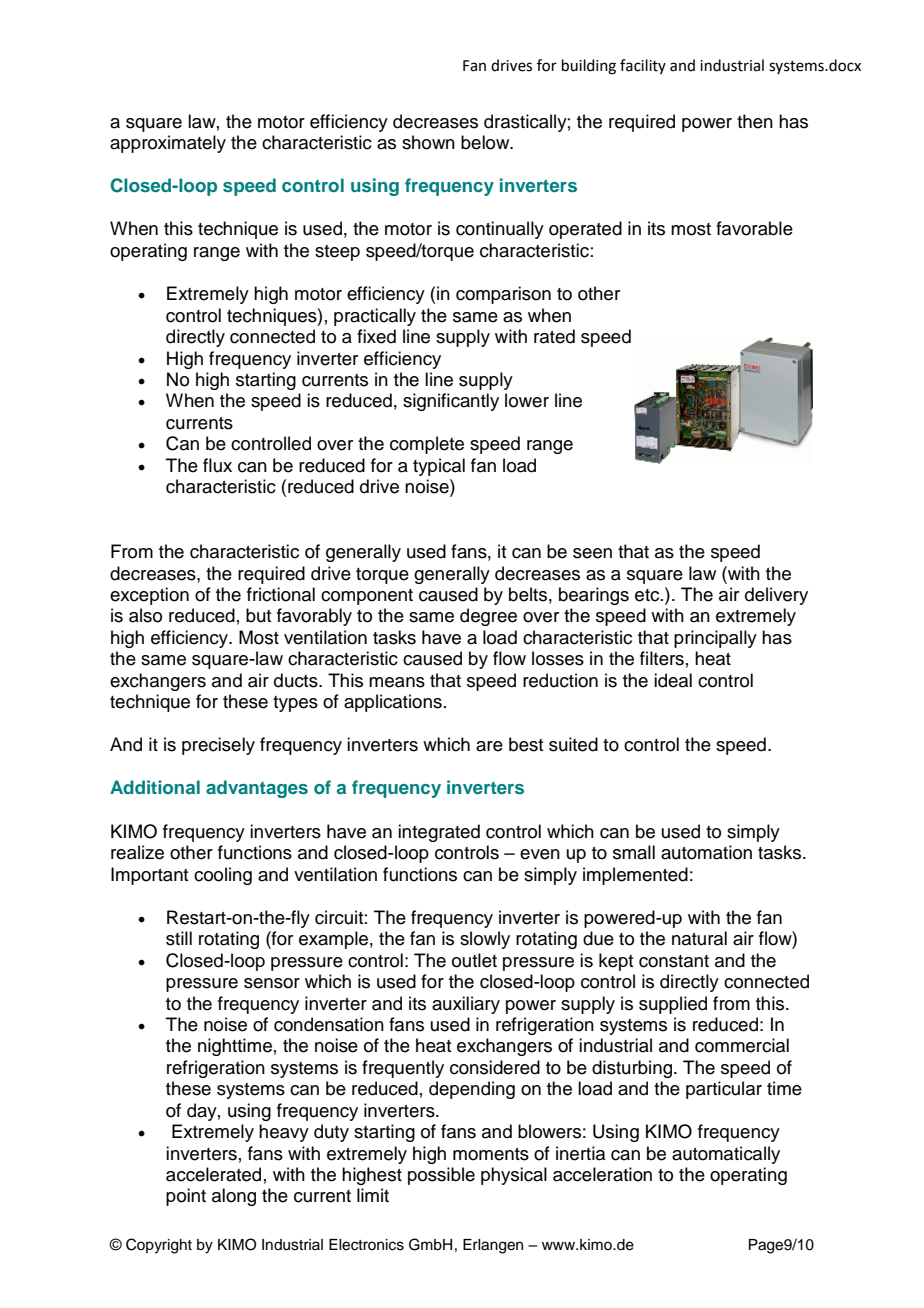 This screenshot has width=924, height=1308. Describe the element at coordinates (217, 465) in the screenshot. I see `flux` at that location.
